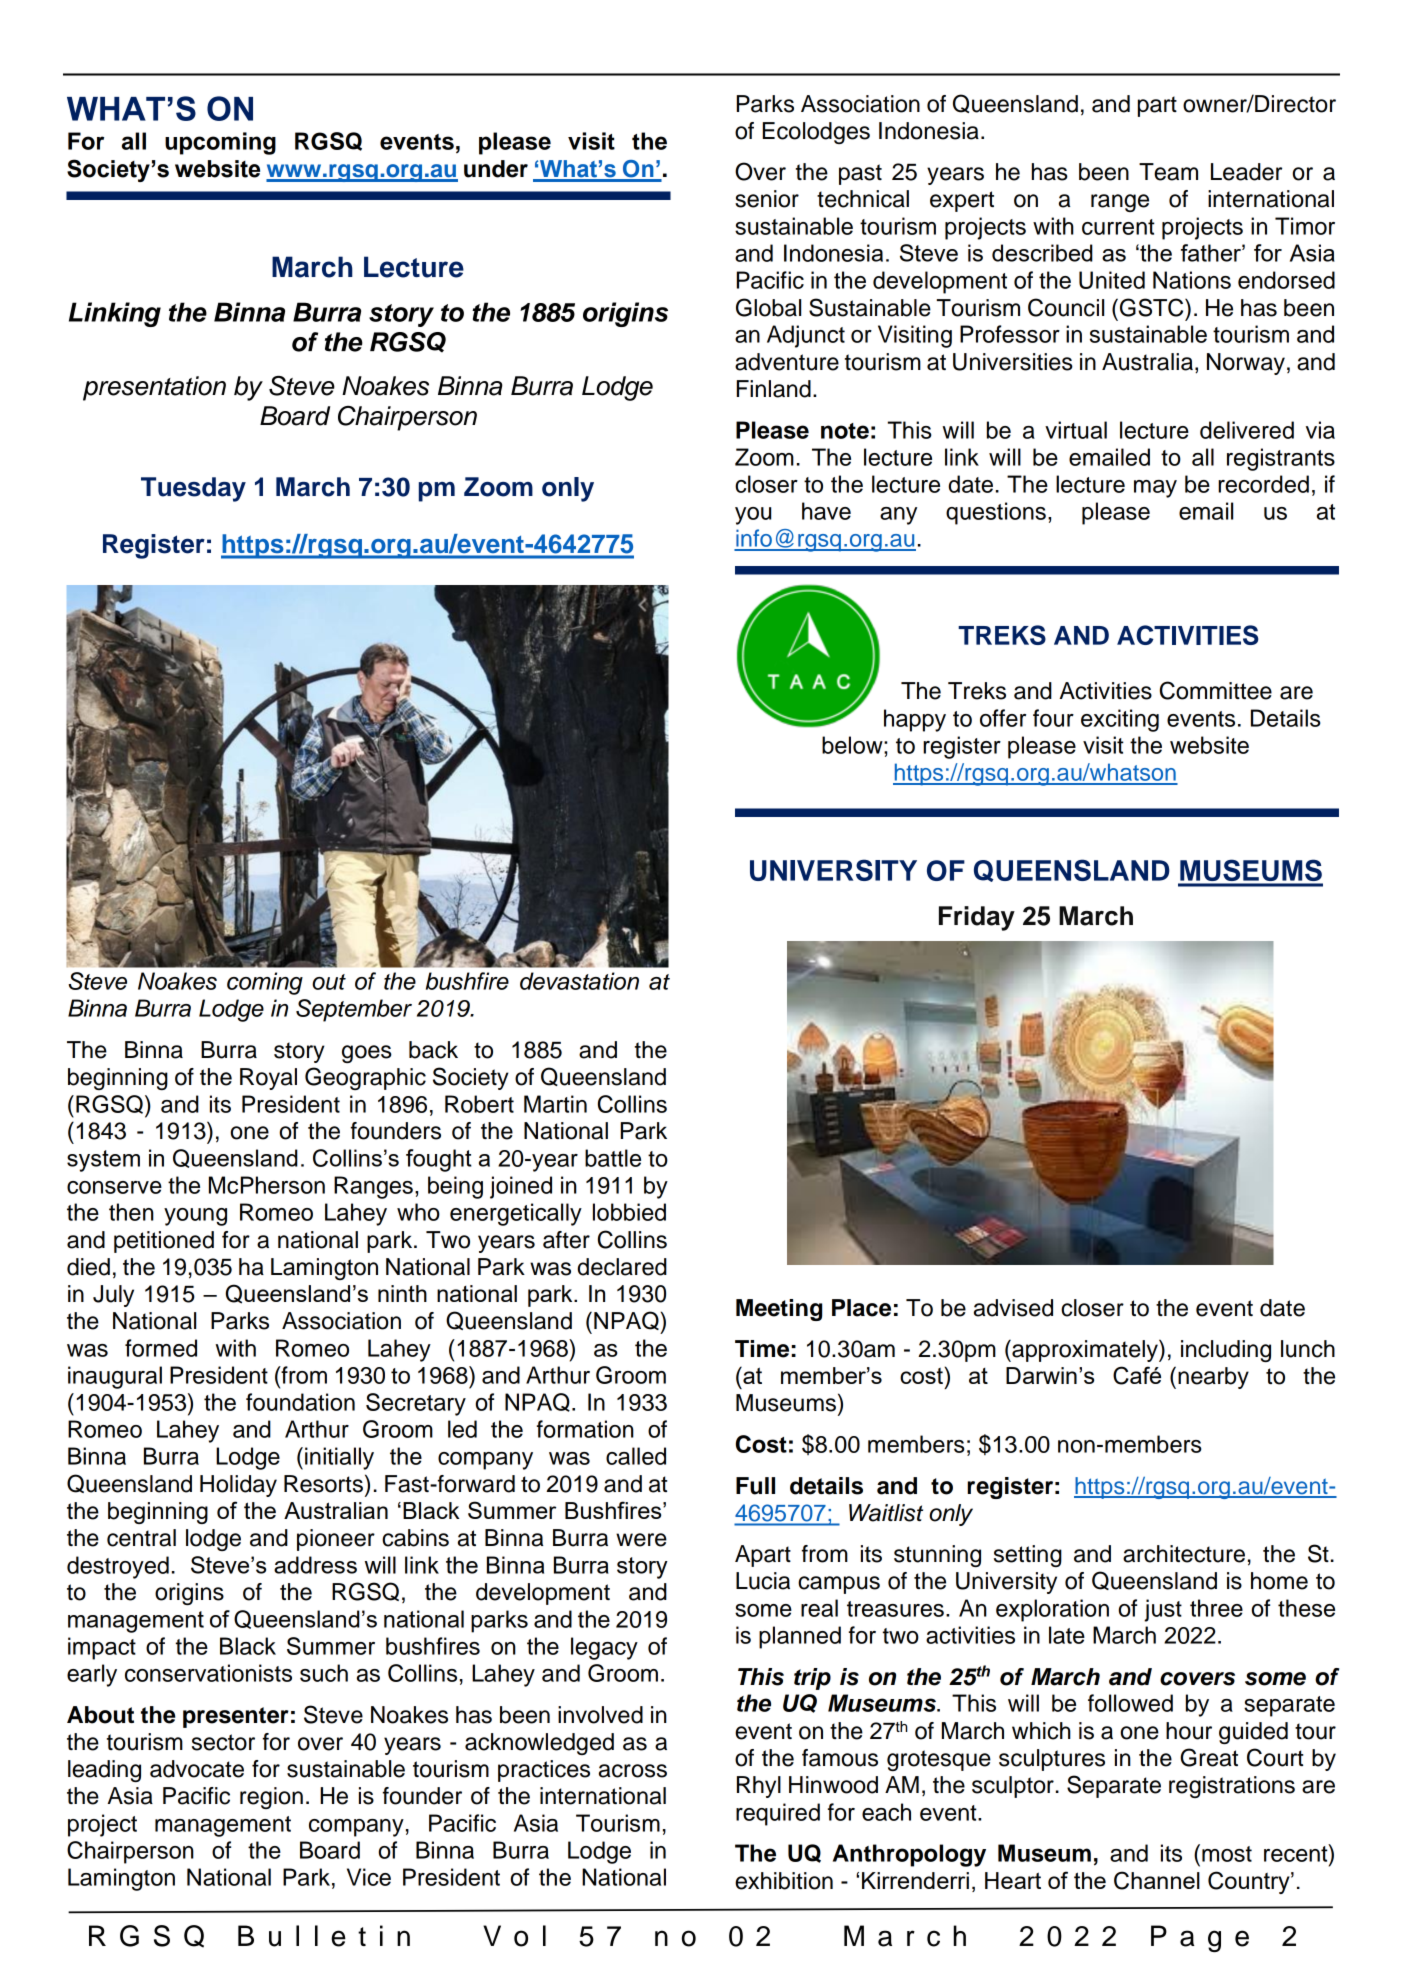 This image has width=1403, height=1985. I want to click on Meeting, so click(779, 1310).
